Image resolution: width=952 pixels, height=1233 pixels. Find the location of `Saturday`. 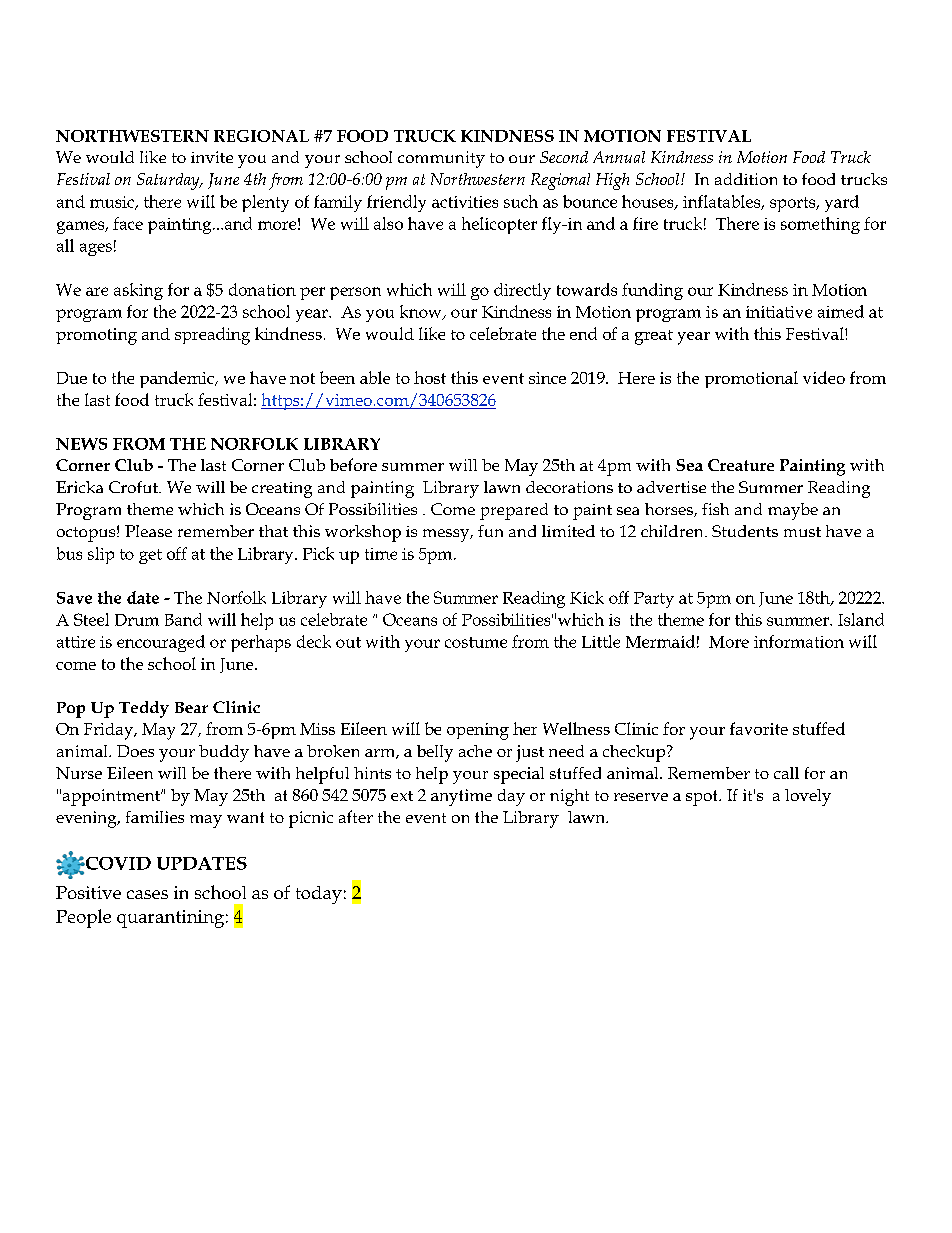

Saturday is located at coordinates (169, 181).
